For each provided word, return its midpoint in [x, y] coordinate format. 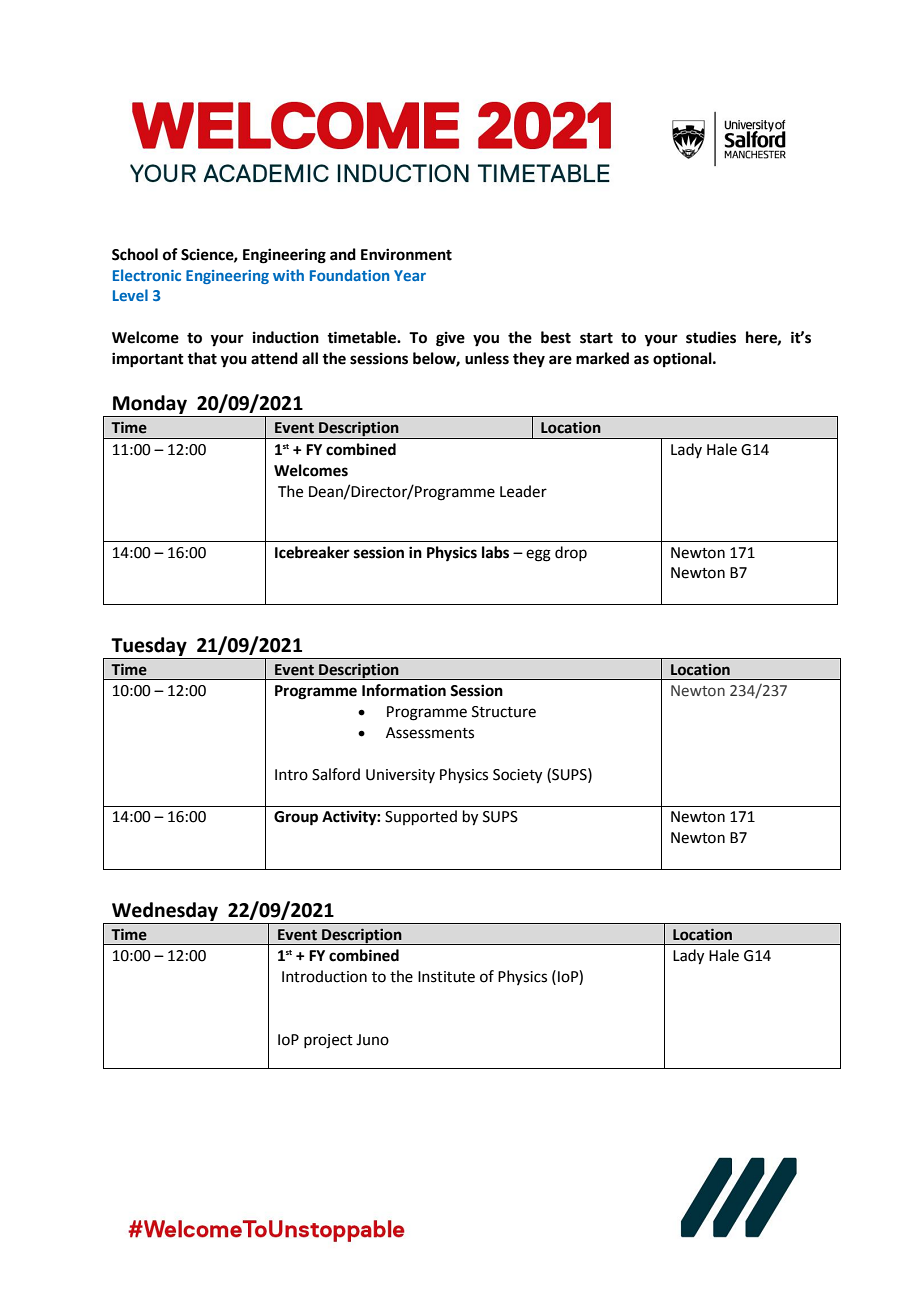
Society [517, 776]
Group [296, 818]
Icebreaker [312, 552]
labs [495, 552]
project [328, 1041]
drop [571, 553]
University [400, 776]
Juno [372, 1040]
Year [410, 275]
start [596, 338]
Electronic [147, 275]
